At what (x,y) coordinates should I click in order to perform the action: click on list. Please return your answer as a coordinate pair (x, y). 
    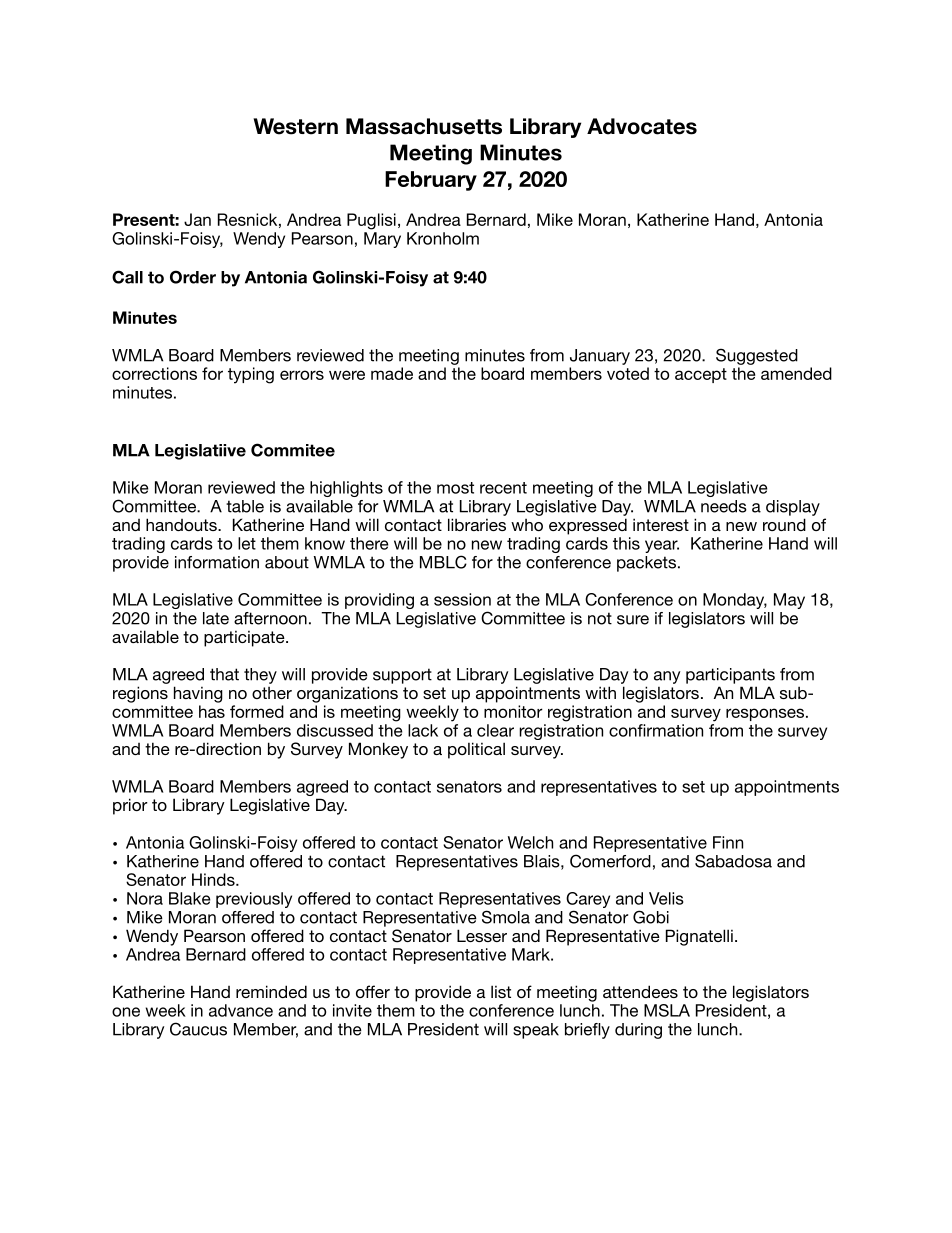
    Looking at the image, I should click on (501, 991).
